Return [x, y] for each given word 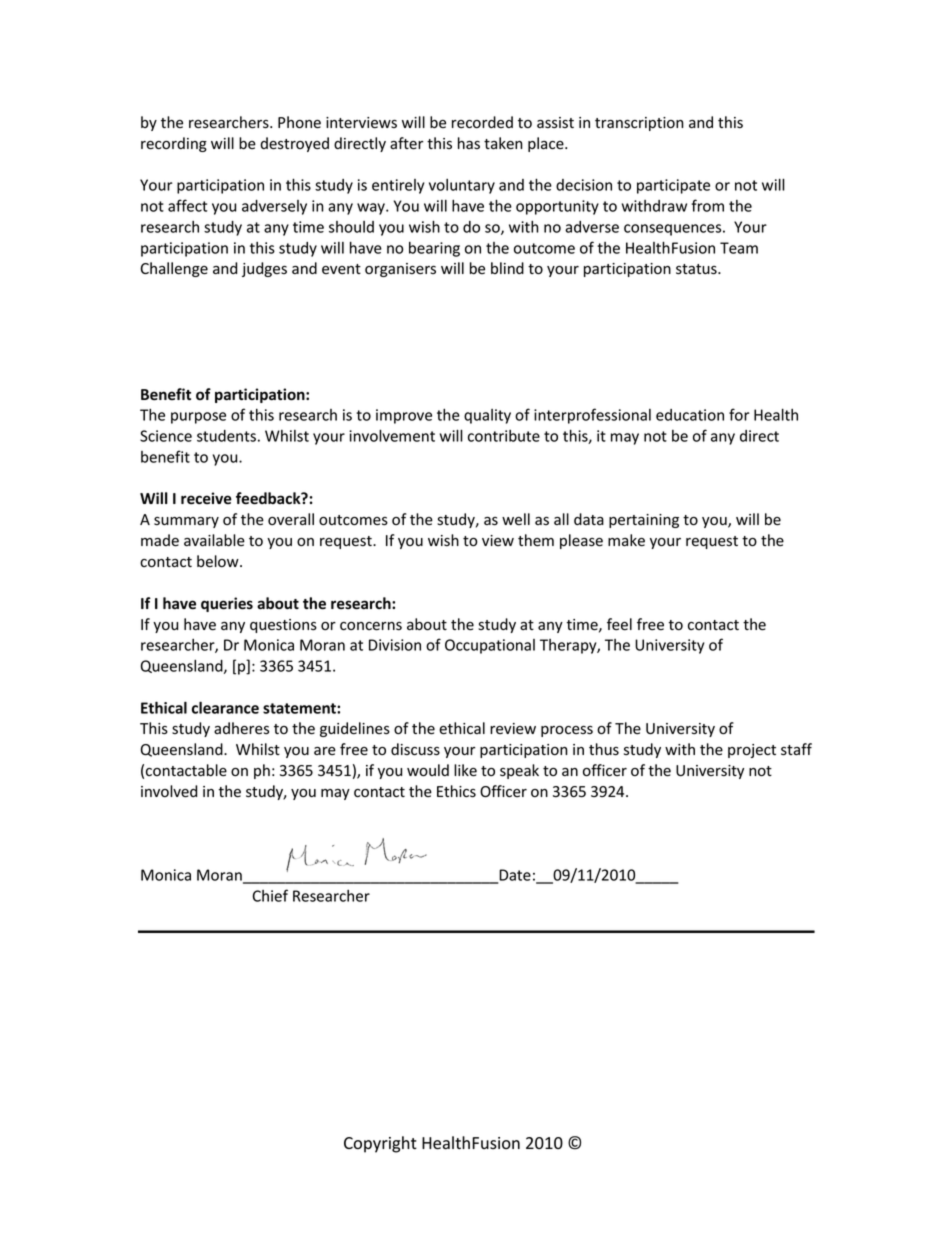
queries [227, 604]
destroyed [294, 144]
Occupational [490, 646]
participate [673, 186]
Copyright [380, 1144]
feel [619, 624]
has [469, 143]
